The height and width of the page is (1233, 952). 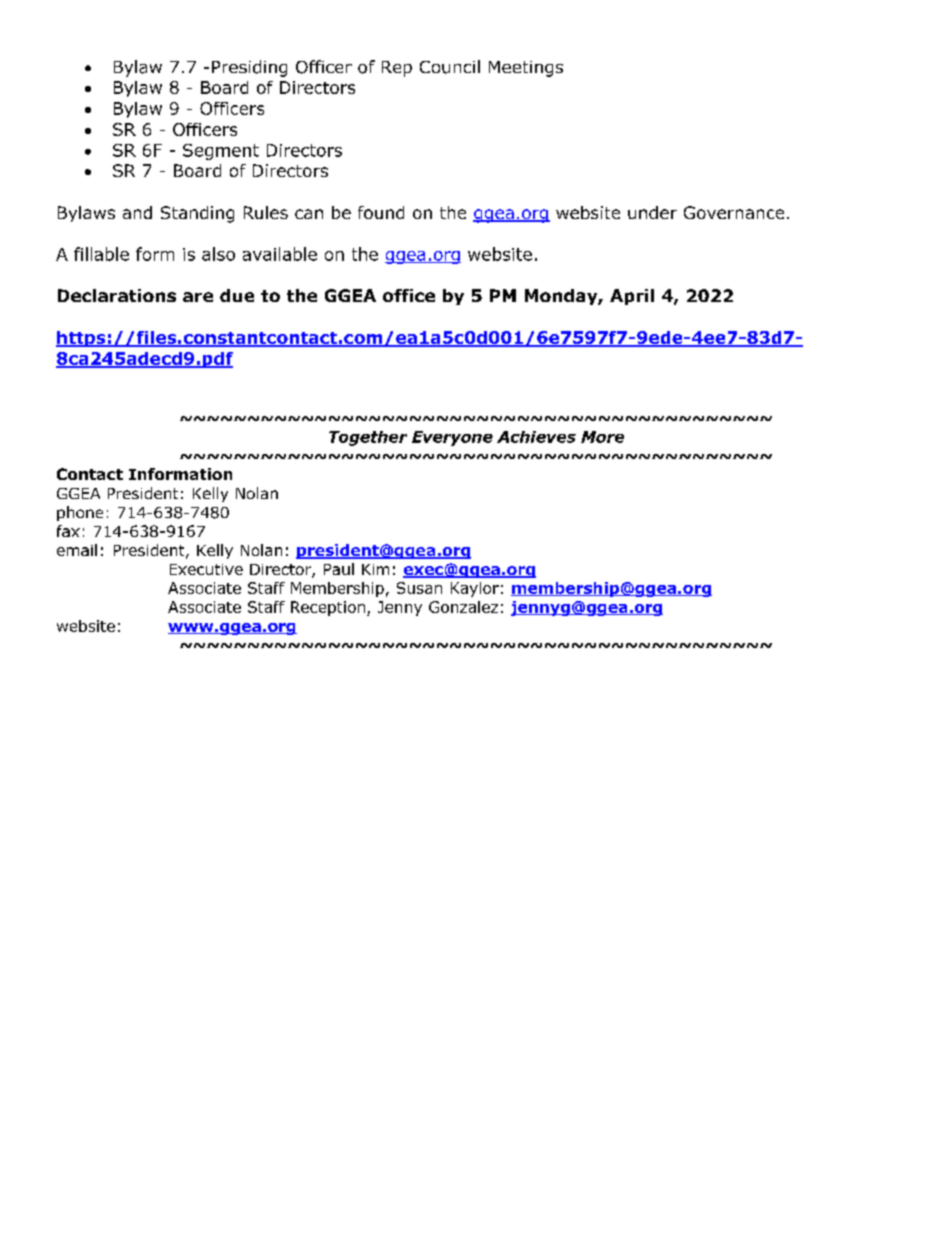 What do you see at coordinates (419, 588) in the page?
I see `Susan` at bounding box center [419, 588].
